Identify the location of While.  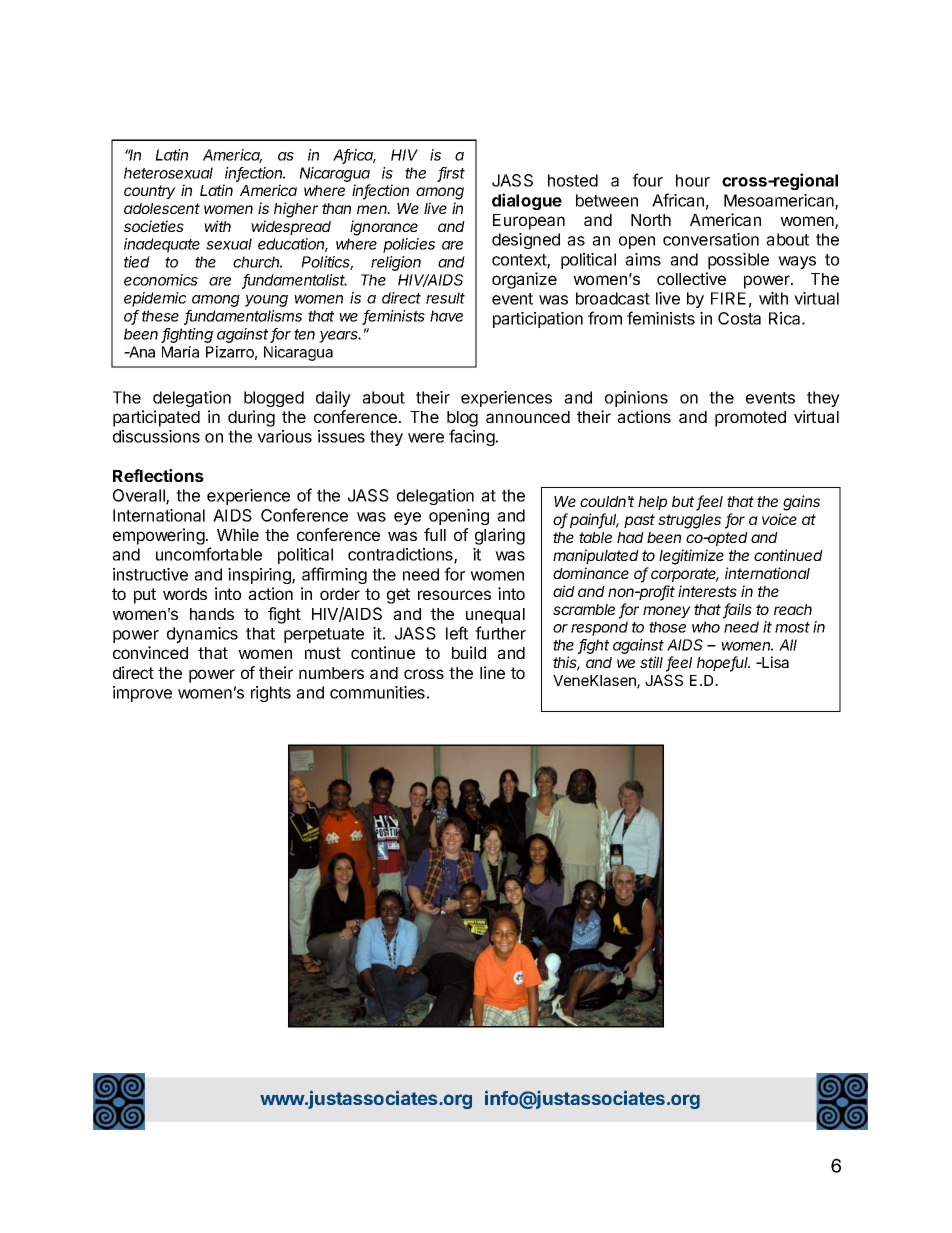
(238, 534).
